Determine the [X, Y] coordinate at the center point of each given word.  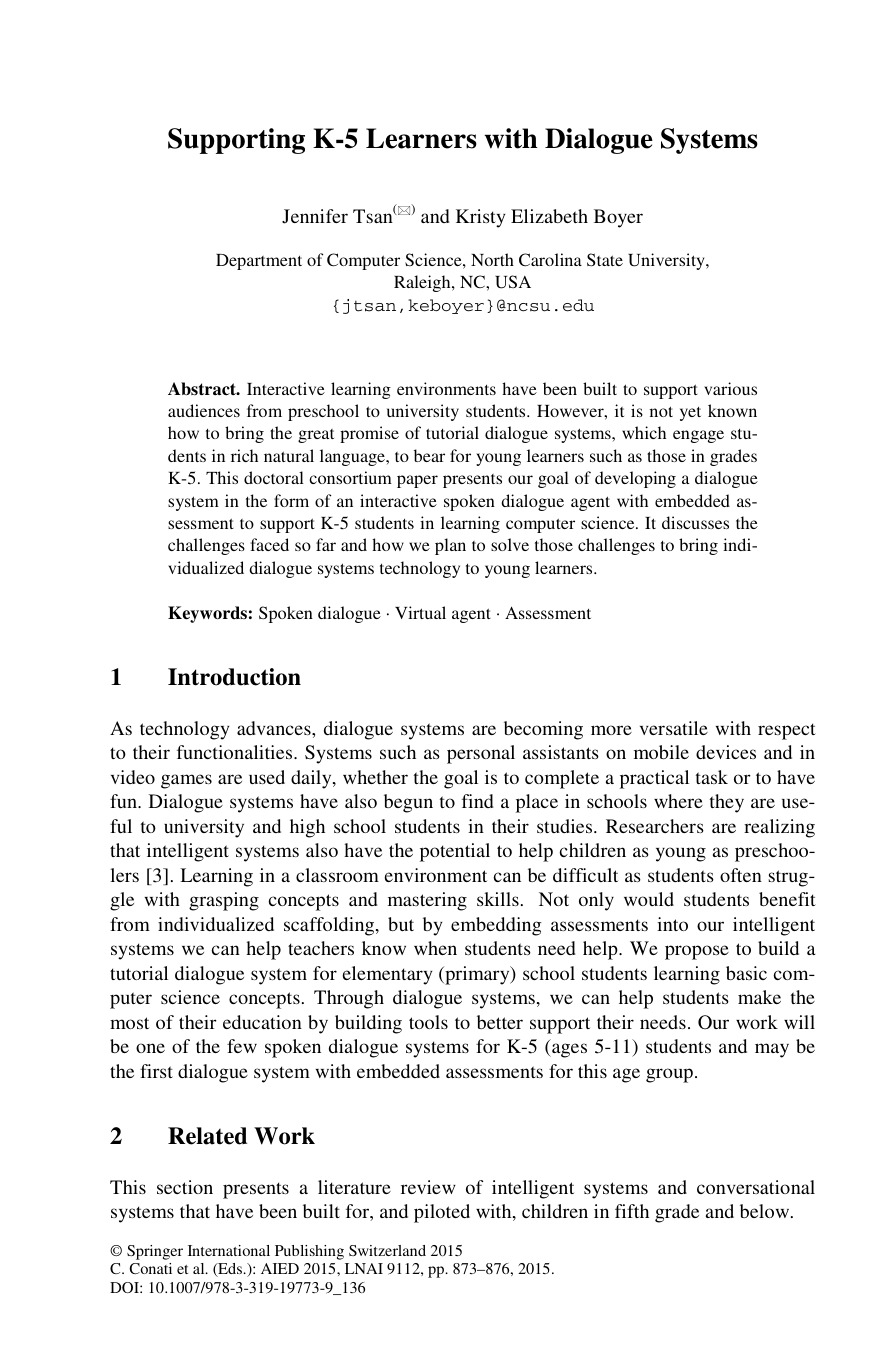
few [242, 1046]
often [741, 875]
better [500, 1022]
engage [698, 436]
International [229, 1250]
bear [429, 455]
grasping [224, 901]
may [772, 1050]
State [605, 260]
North [492, 259]
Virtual [420, 612]
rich [244, 455]
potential [455, 852]
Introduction [234, 677]
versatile [674, 728]
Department [259, 262]
